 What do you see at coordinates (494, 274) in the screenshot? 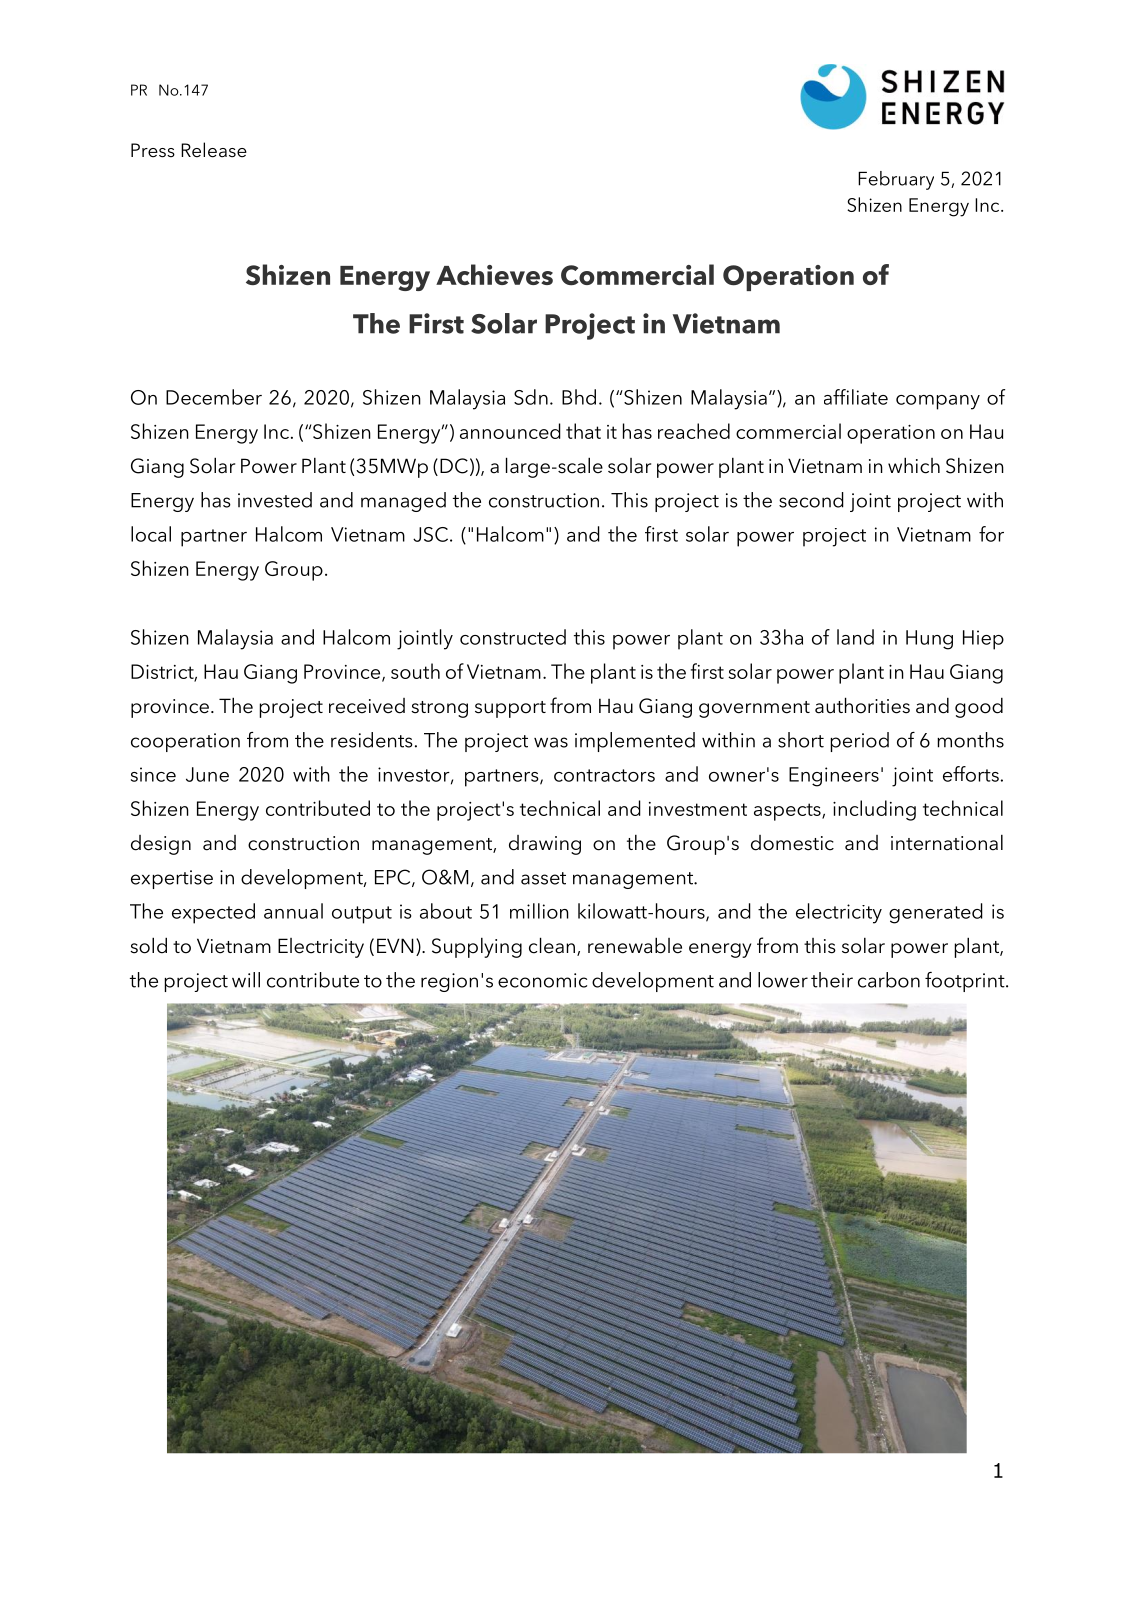
I see `Achieves` at bounding box center [494, 274].
